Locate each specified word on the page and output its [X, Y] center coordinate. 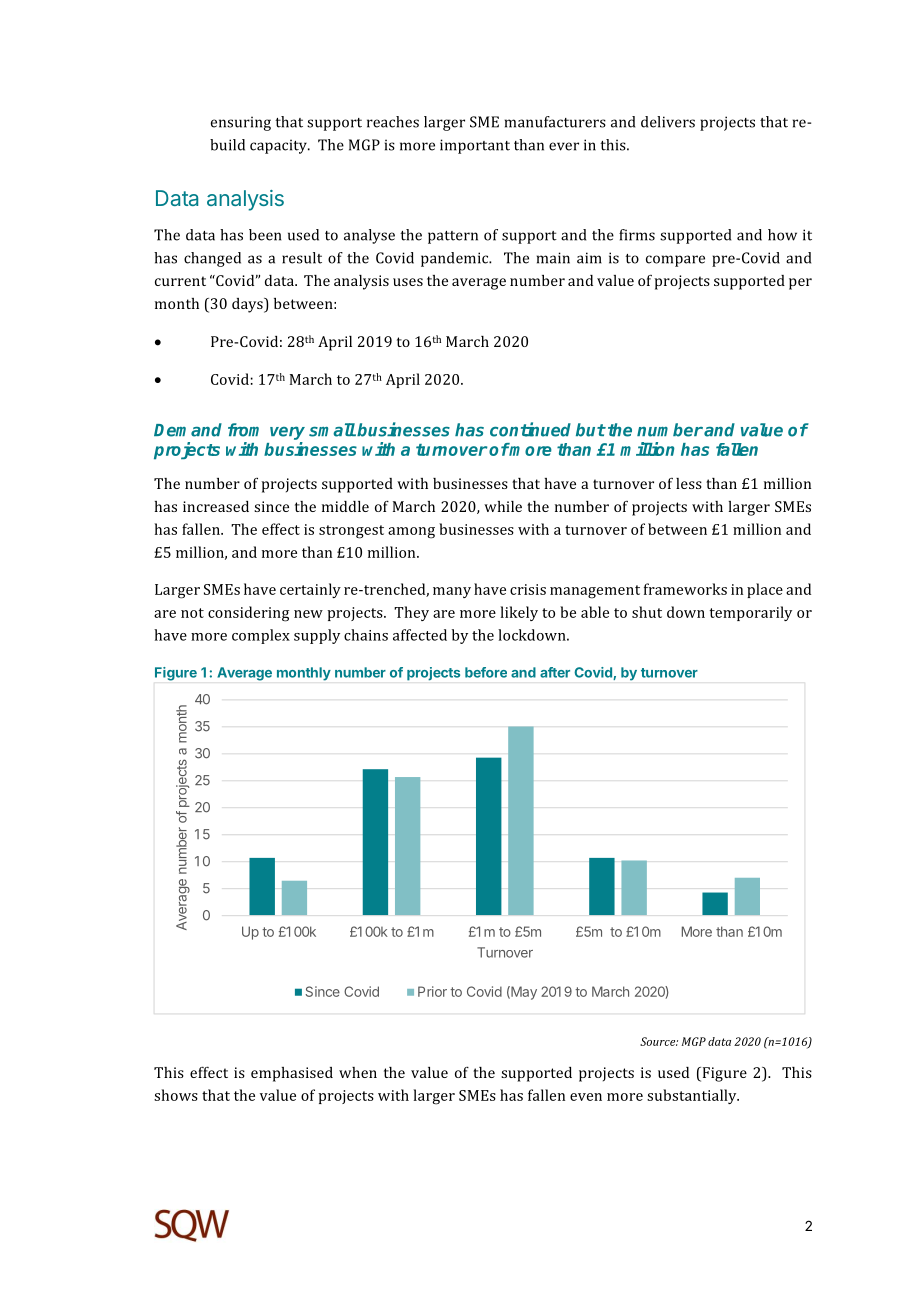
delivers [668, 122]
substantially [693, 1096]
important [475, 146]
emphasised [292, 1074]
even [586, 1097]
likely [519, 613]
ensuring [241, 123]
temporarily [751, 613]
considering [248, 614]
